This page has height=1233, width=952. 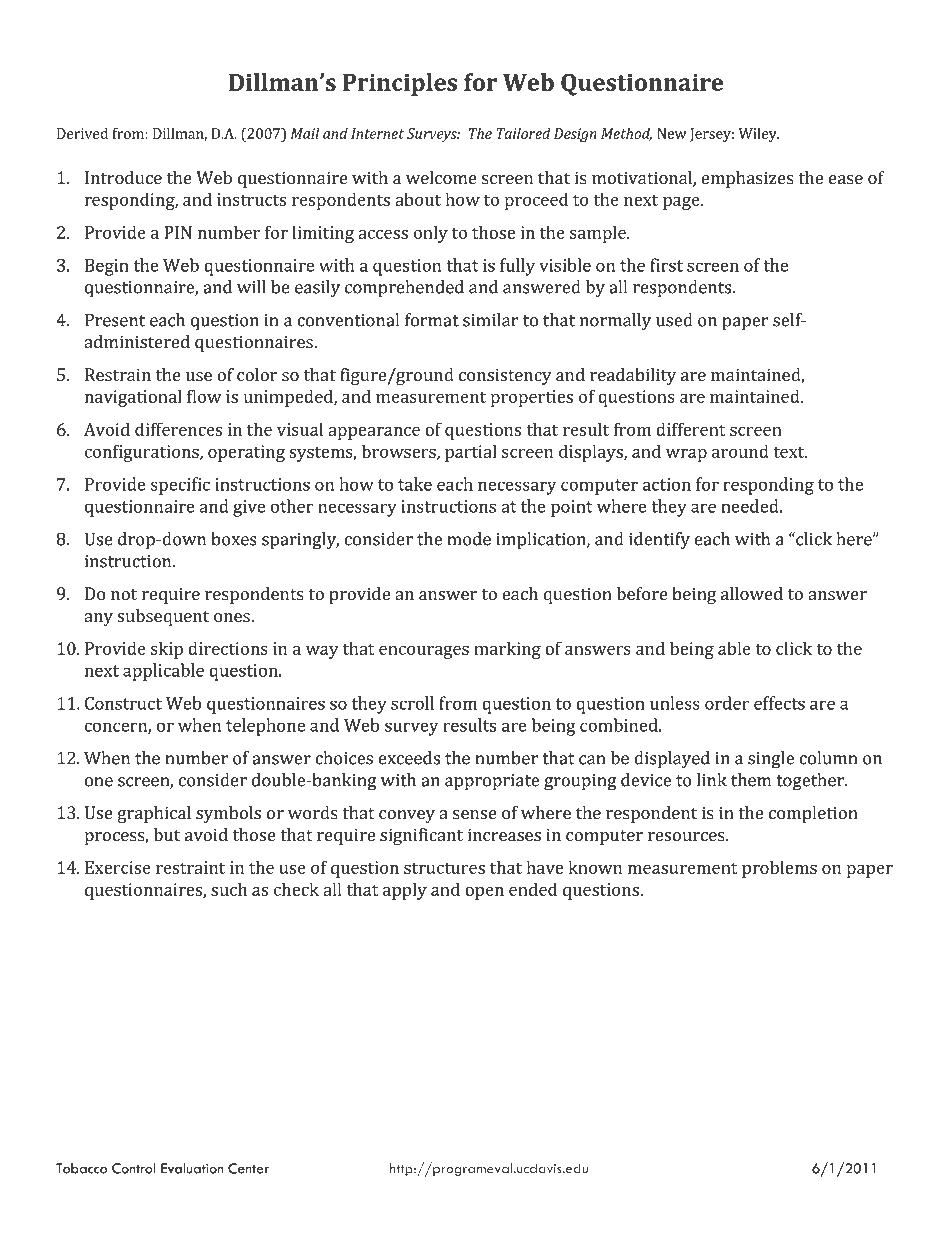 I want to click on Evaluation, so click(x=192, y=1168).
